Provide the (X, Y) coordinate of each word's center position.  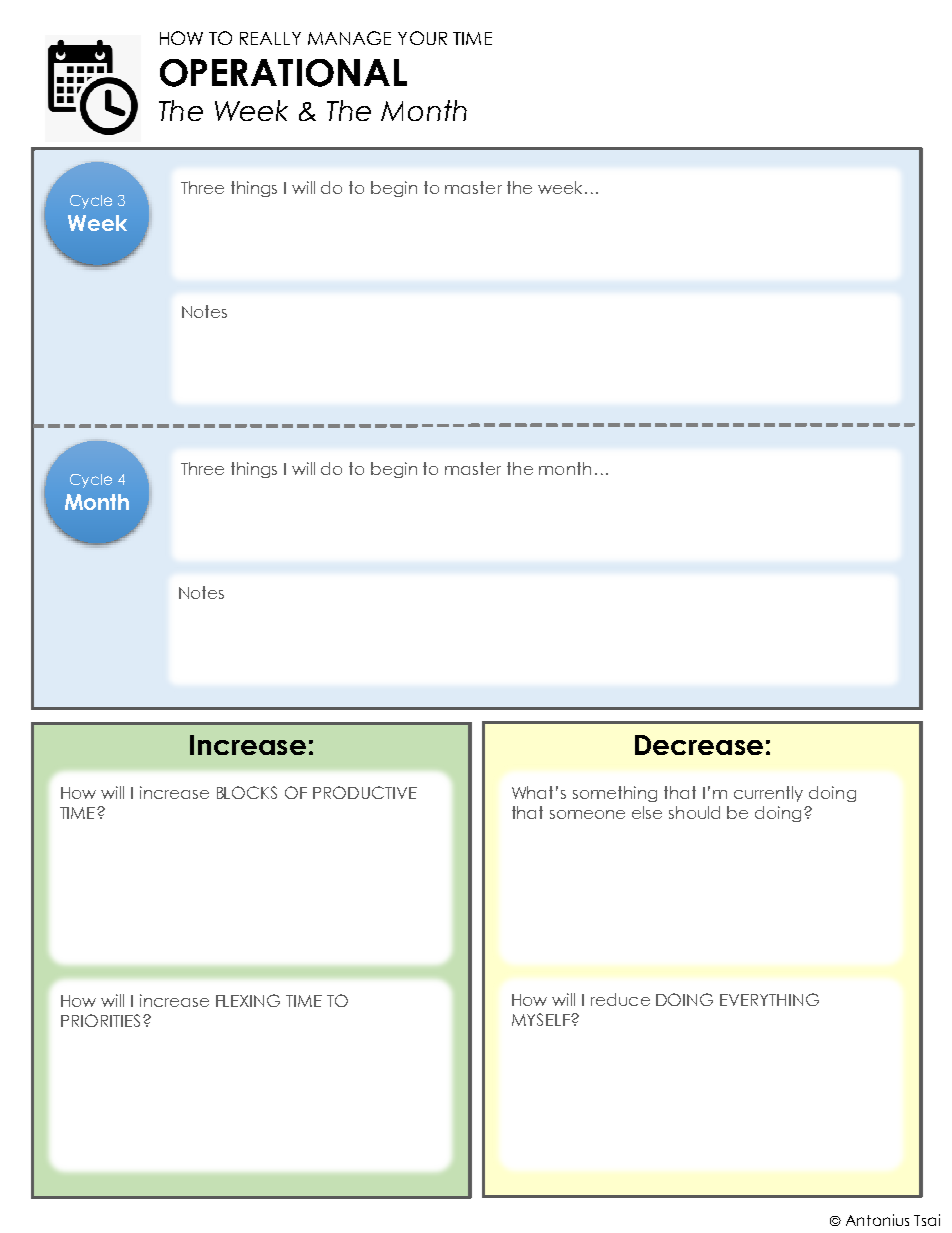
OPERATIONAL (283, 73)
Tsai (927, 1220)
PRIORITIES (100, 1020)
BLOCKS (247, 792)
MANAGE (349, 38)
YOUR (422, 38)
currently (768, 794)
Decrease (699, 745)
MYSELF (542, 1019)
